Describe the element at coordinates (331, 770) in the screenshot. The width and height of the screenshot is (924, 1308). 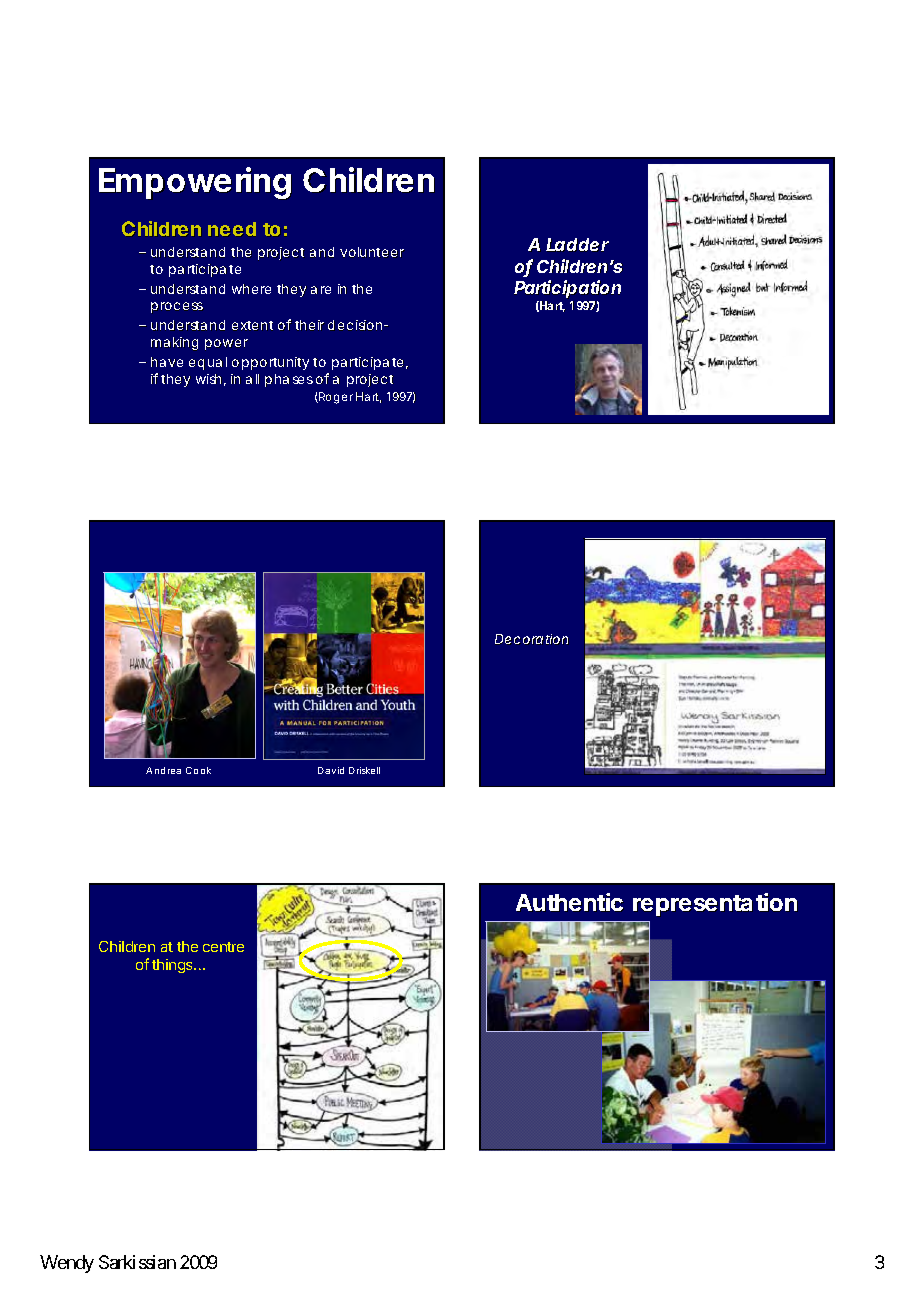
I see `David` at that location.
